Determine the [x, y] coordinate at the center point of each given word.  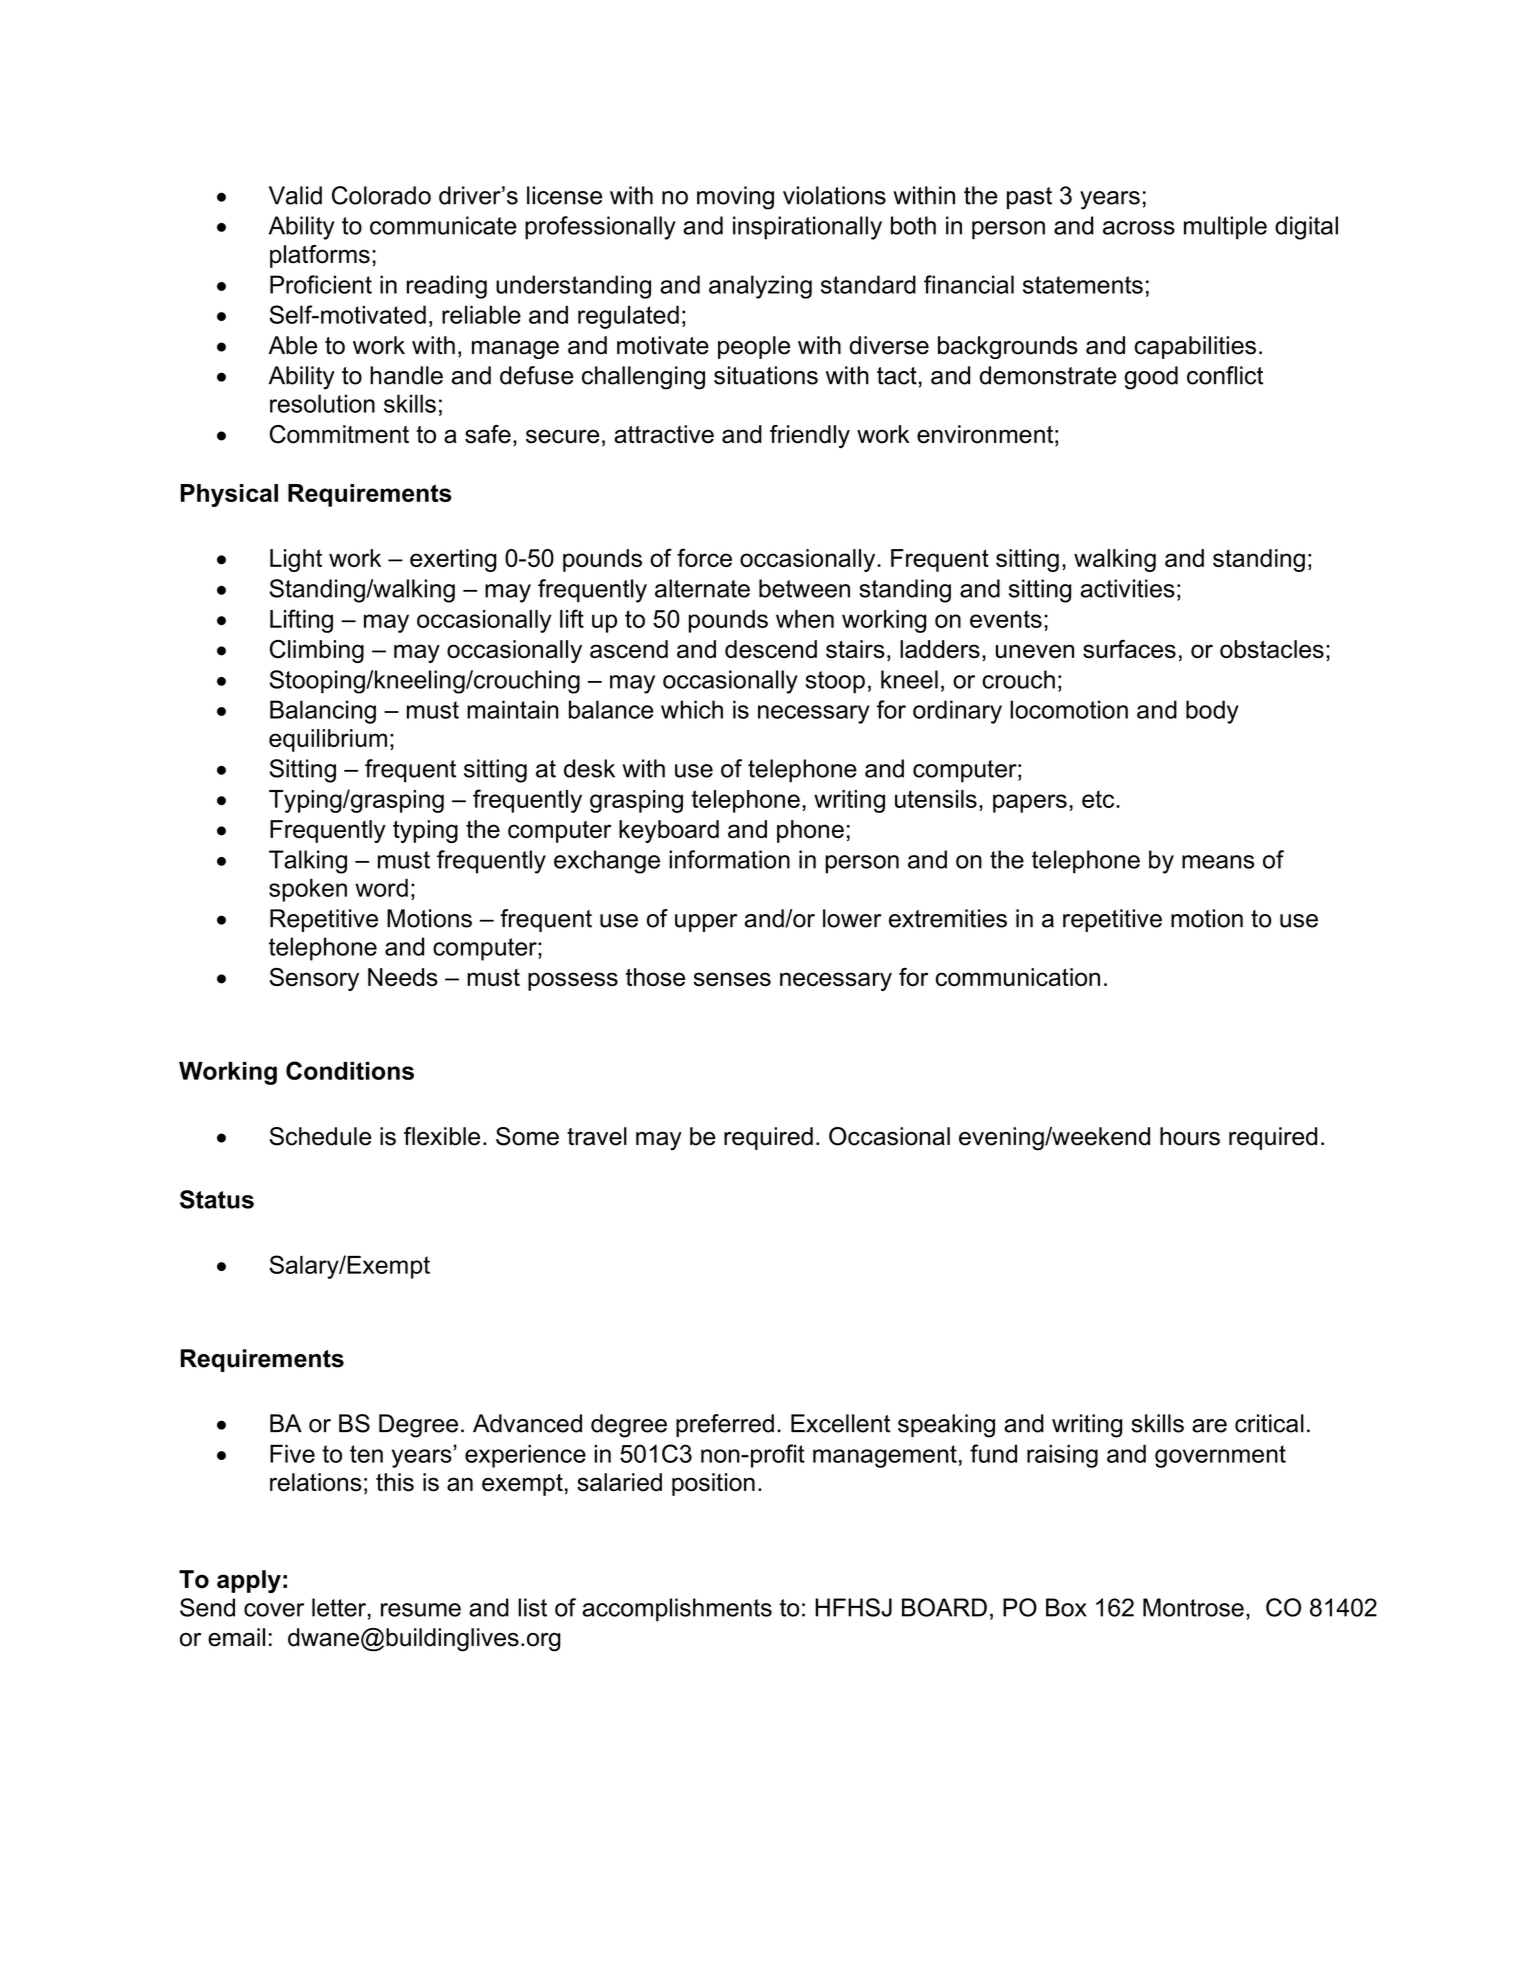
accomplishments [677, 1610]
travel [597, 1136]
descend [771, 649]
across [1139, 228]
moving [735, 198]
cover [274, 1610]
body [1212, 712]
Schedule [321, 1136]
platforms [320, 256]
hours [1190, 1136]
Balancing [323, 712]
